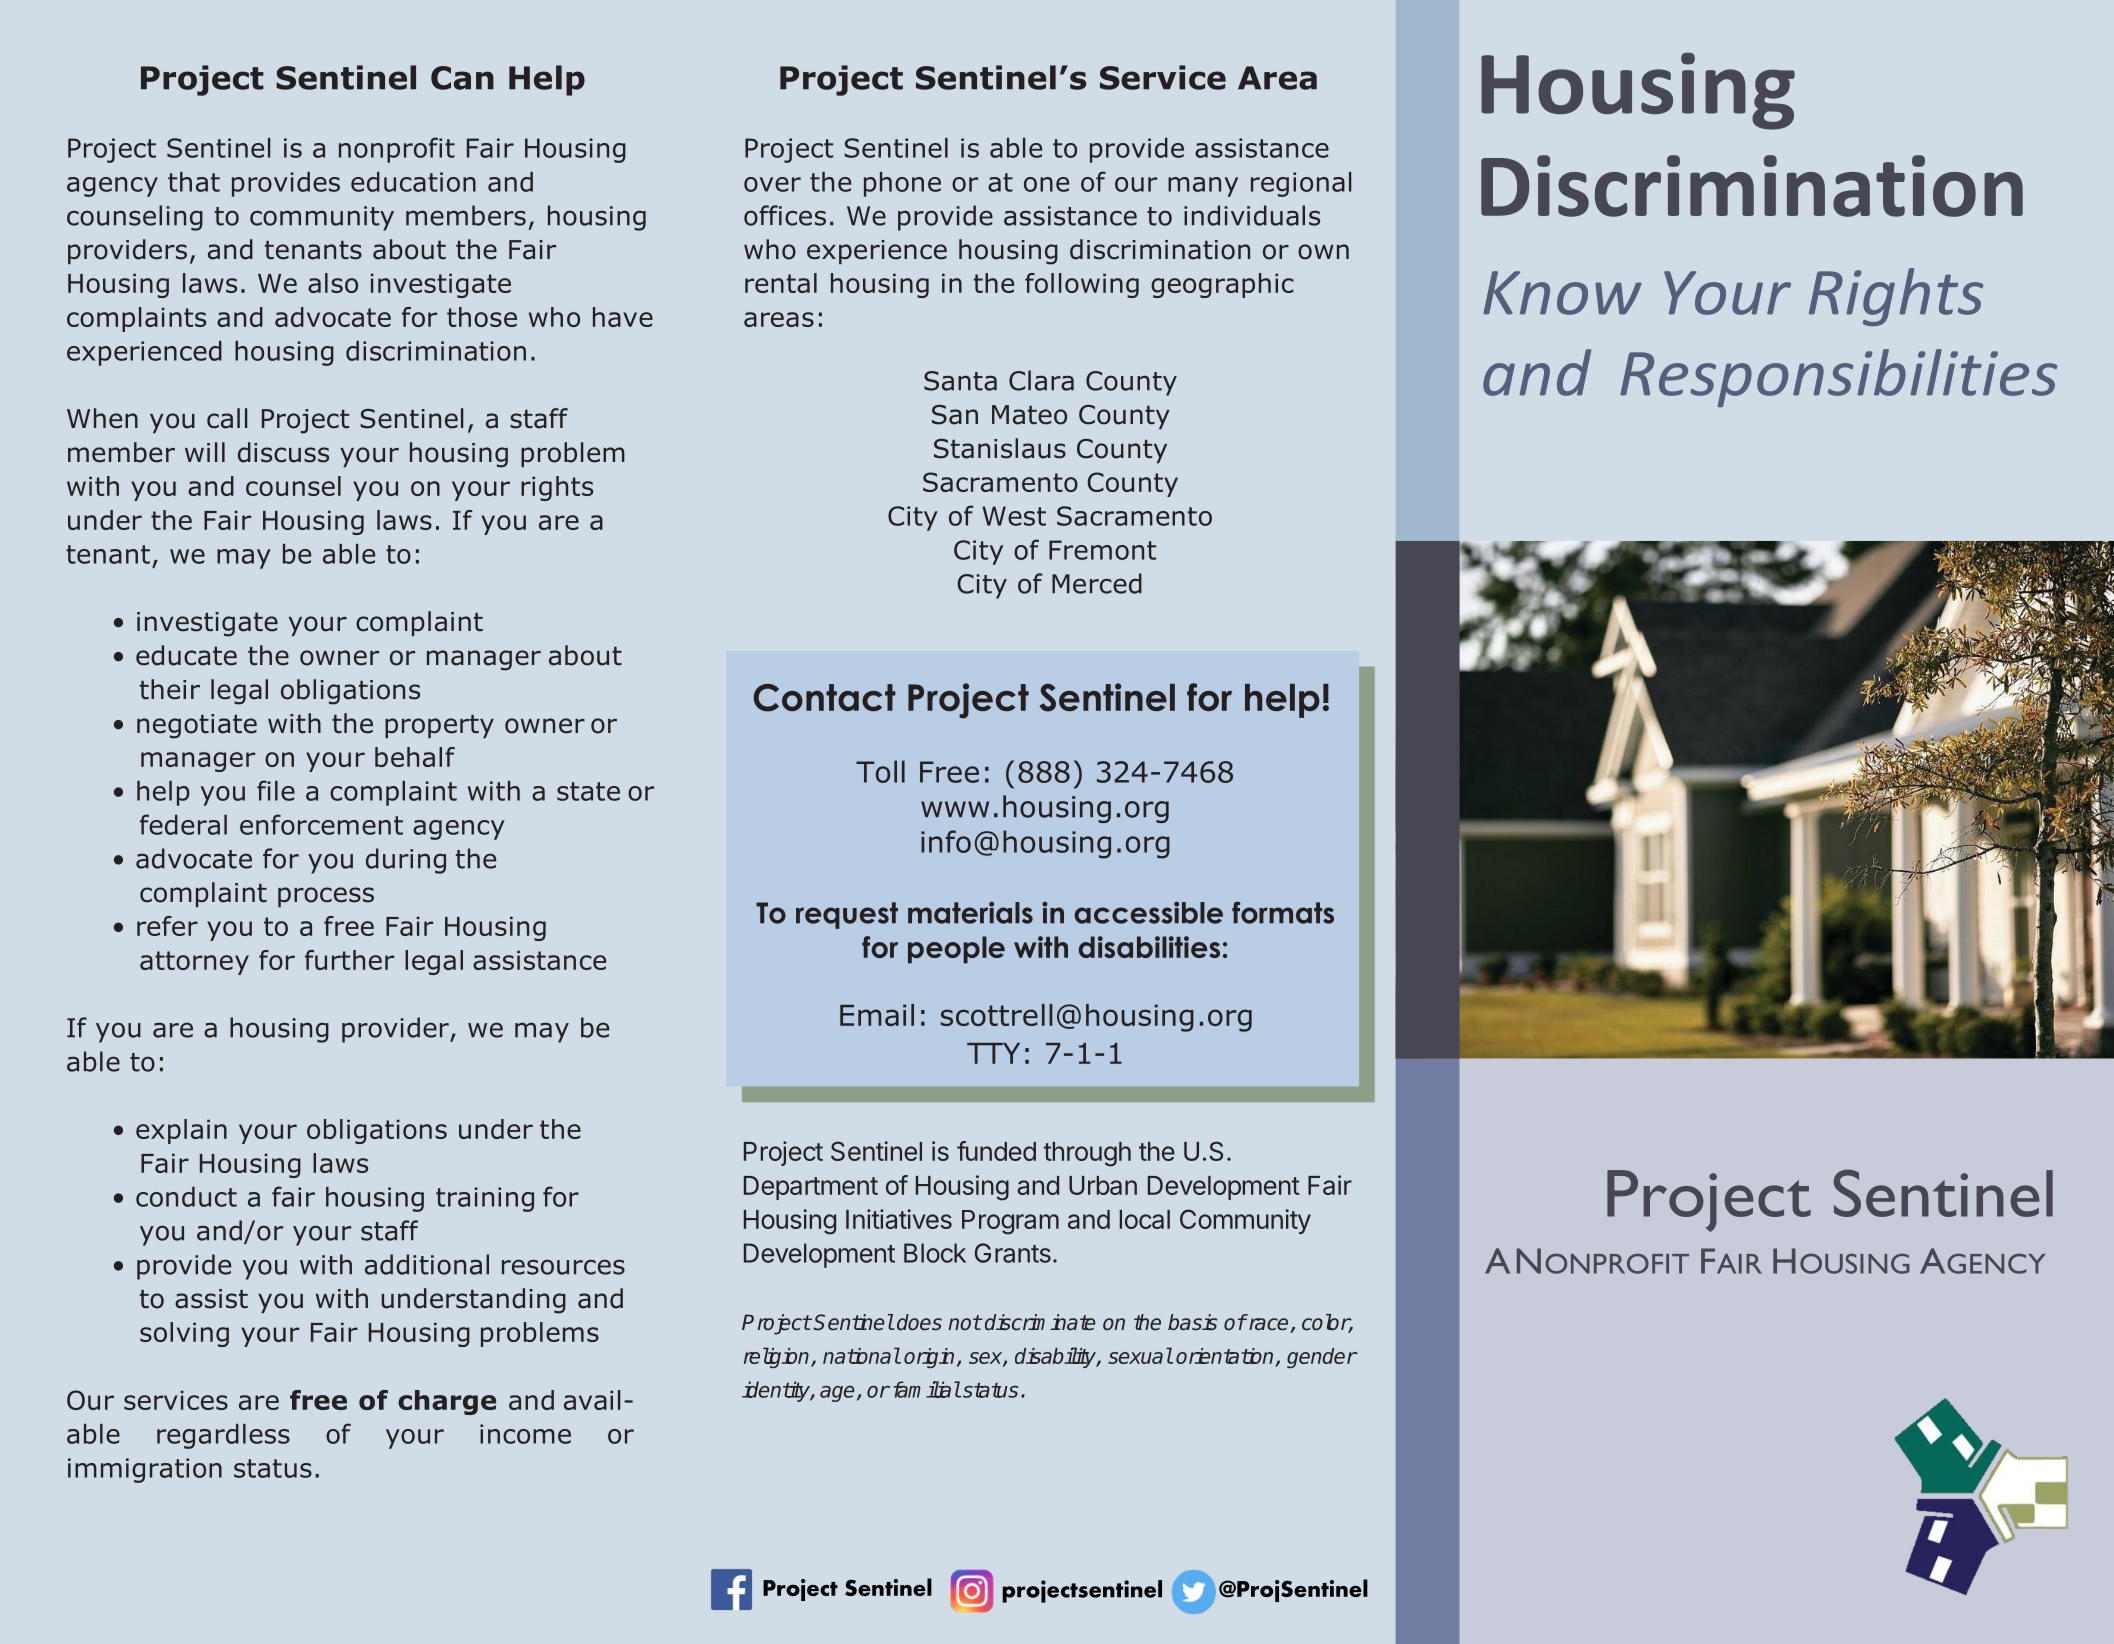 Image resolution: width=2114 pixels, height=1644 pixels. What do you see at coordinates (1283, 912) in the document?
I see `formats` at bounding box center [1283, 912].
